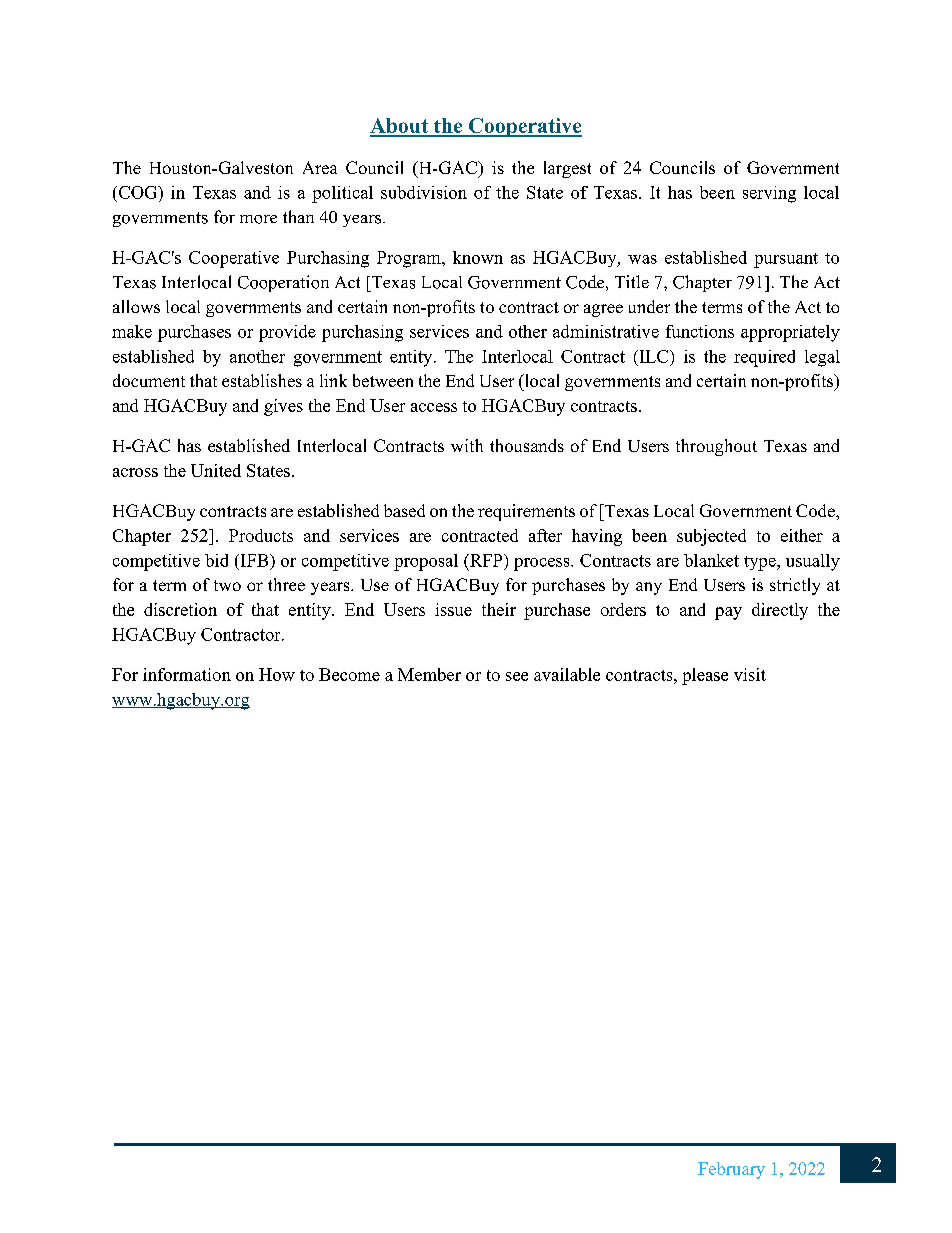 Image resolution: width=952 pixels, height=1233 pixels. What do you see at coordinates (187, 674) in the image?
I see `information` at bounding box center [187, 674].
